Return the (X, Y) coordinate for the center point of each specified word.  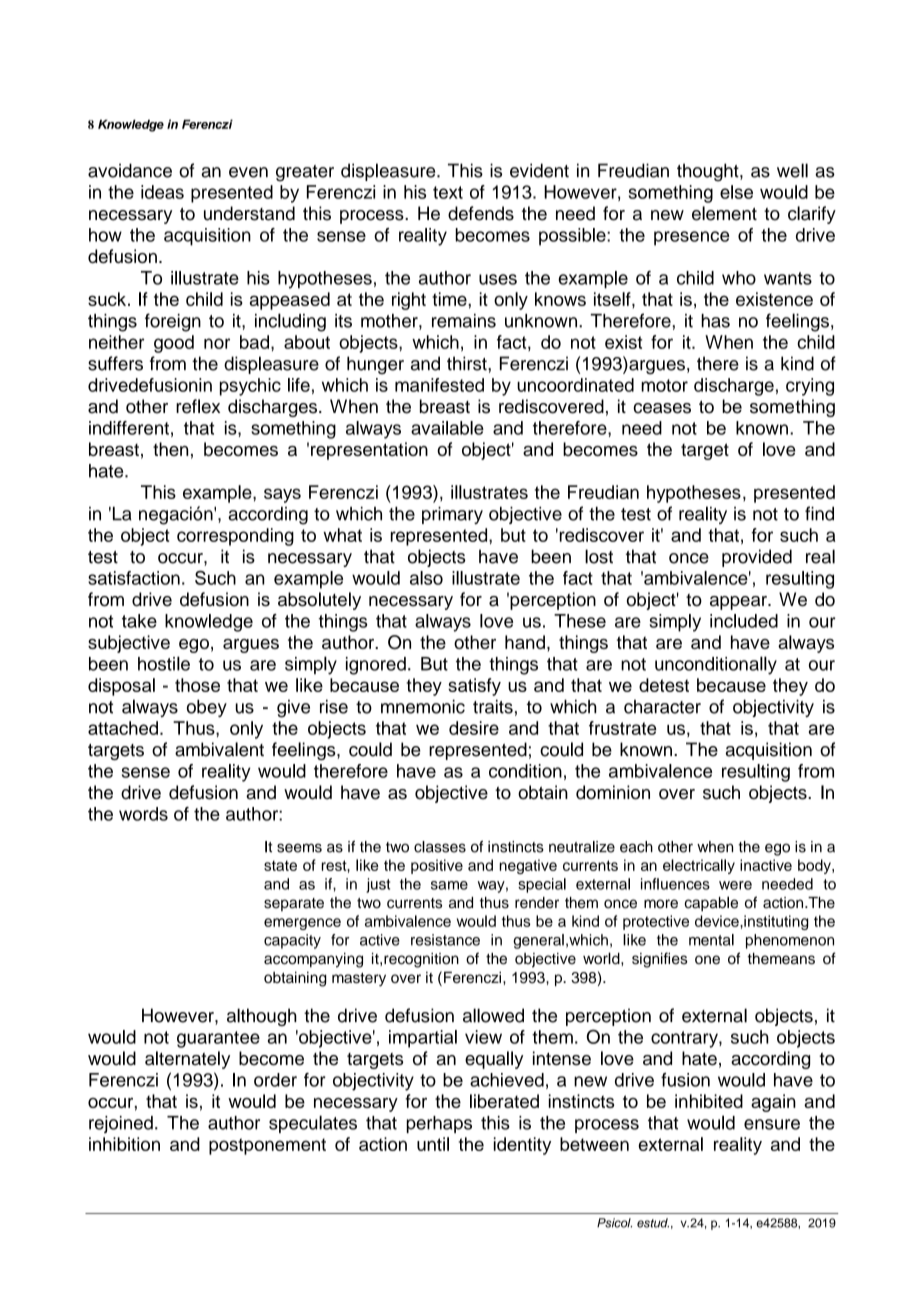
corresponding (235, 537)
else (736, 192)
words (143, 814)
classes (440, 847)
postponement (267, 1146)
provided (757, 558)
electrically (699, 866)
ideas (162, 192)
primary (452, 515)
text (448, 192)
